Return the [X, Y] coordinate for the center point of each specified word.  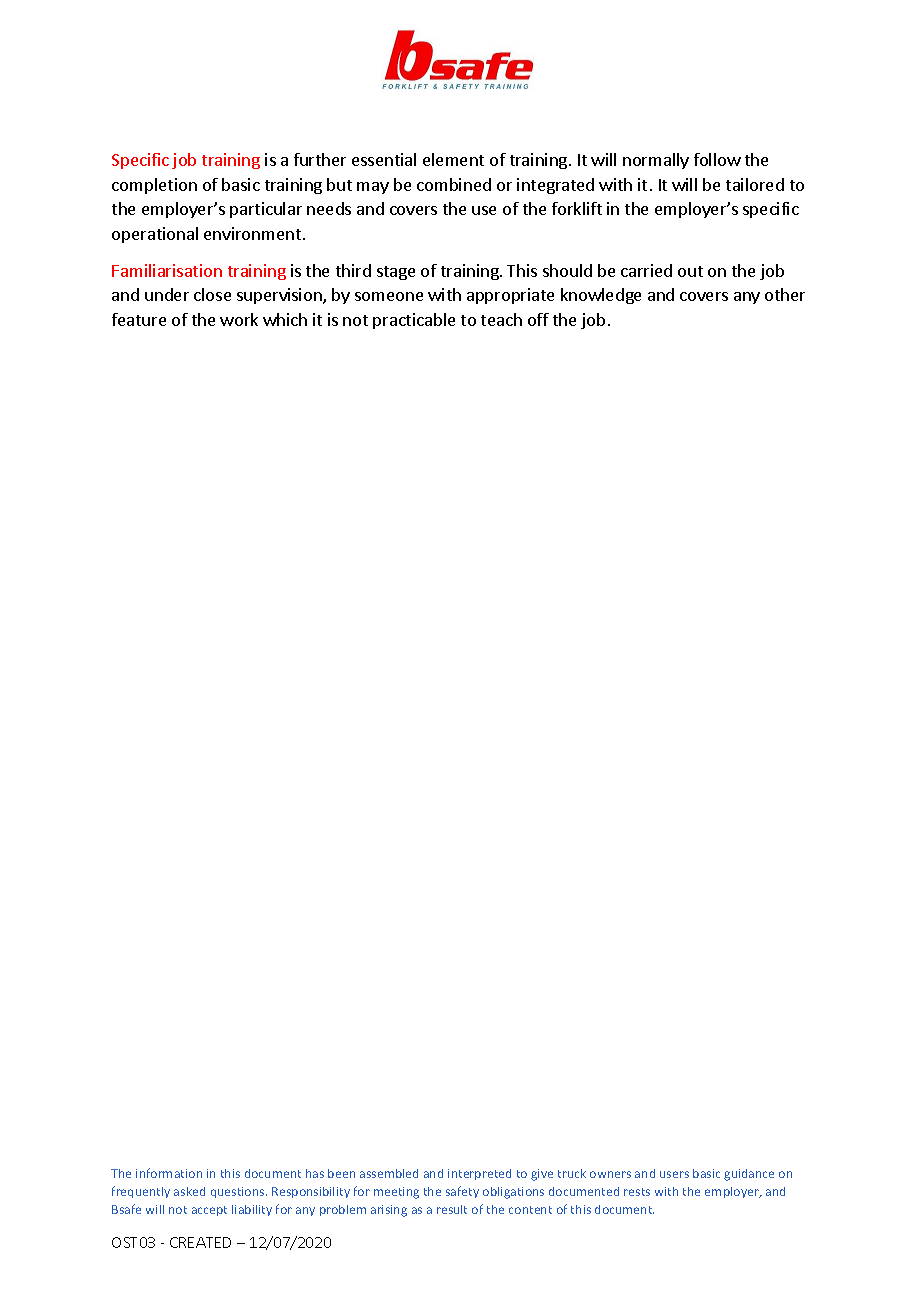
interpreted [479, 1174]
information [169, 1173]
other [785, 294]
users [674, 1174]
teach [501, 319]
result [452, 1209]
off [538, 319]
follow [717, 159]
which [285, 319]
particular [266, 210]
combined [454, 184]
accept [209, 1211]
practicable [414, 321]
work [239, 319]
